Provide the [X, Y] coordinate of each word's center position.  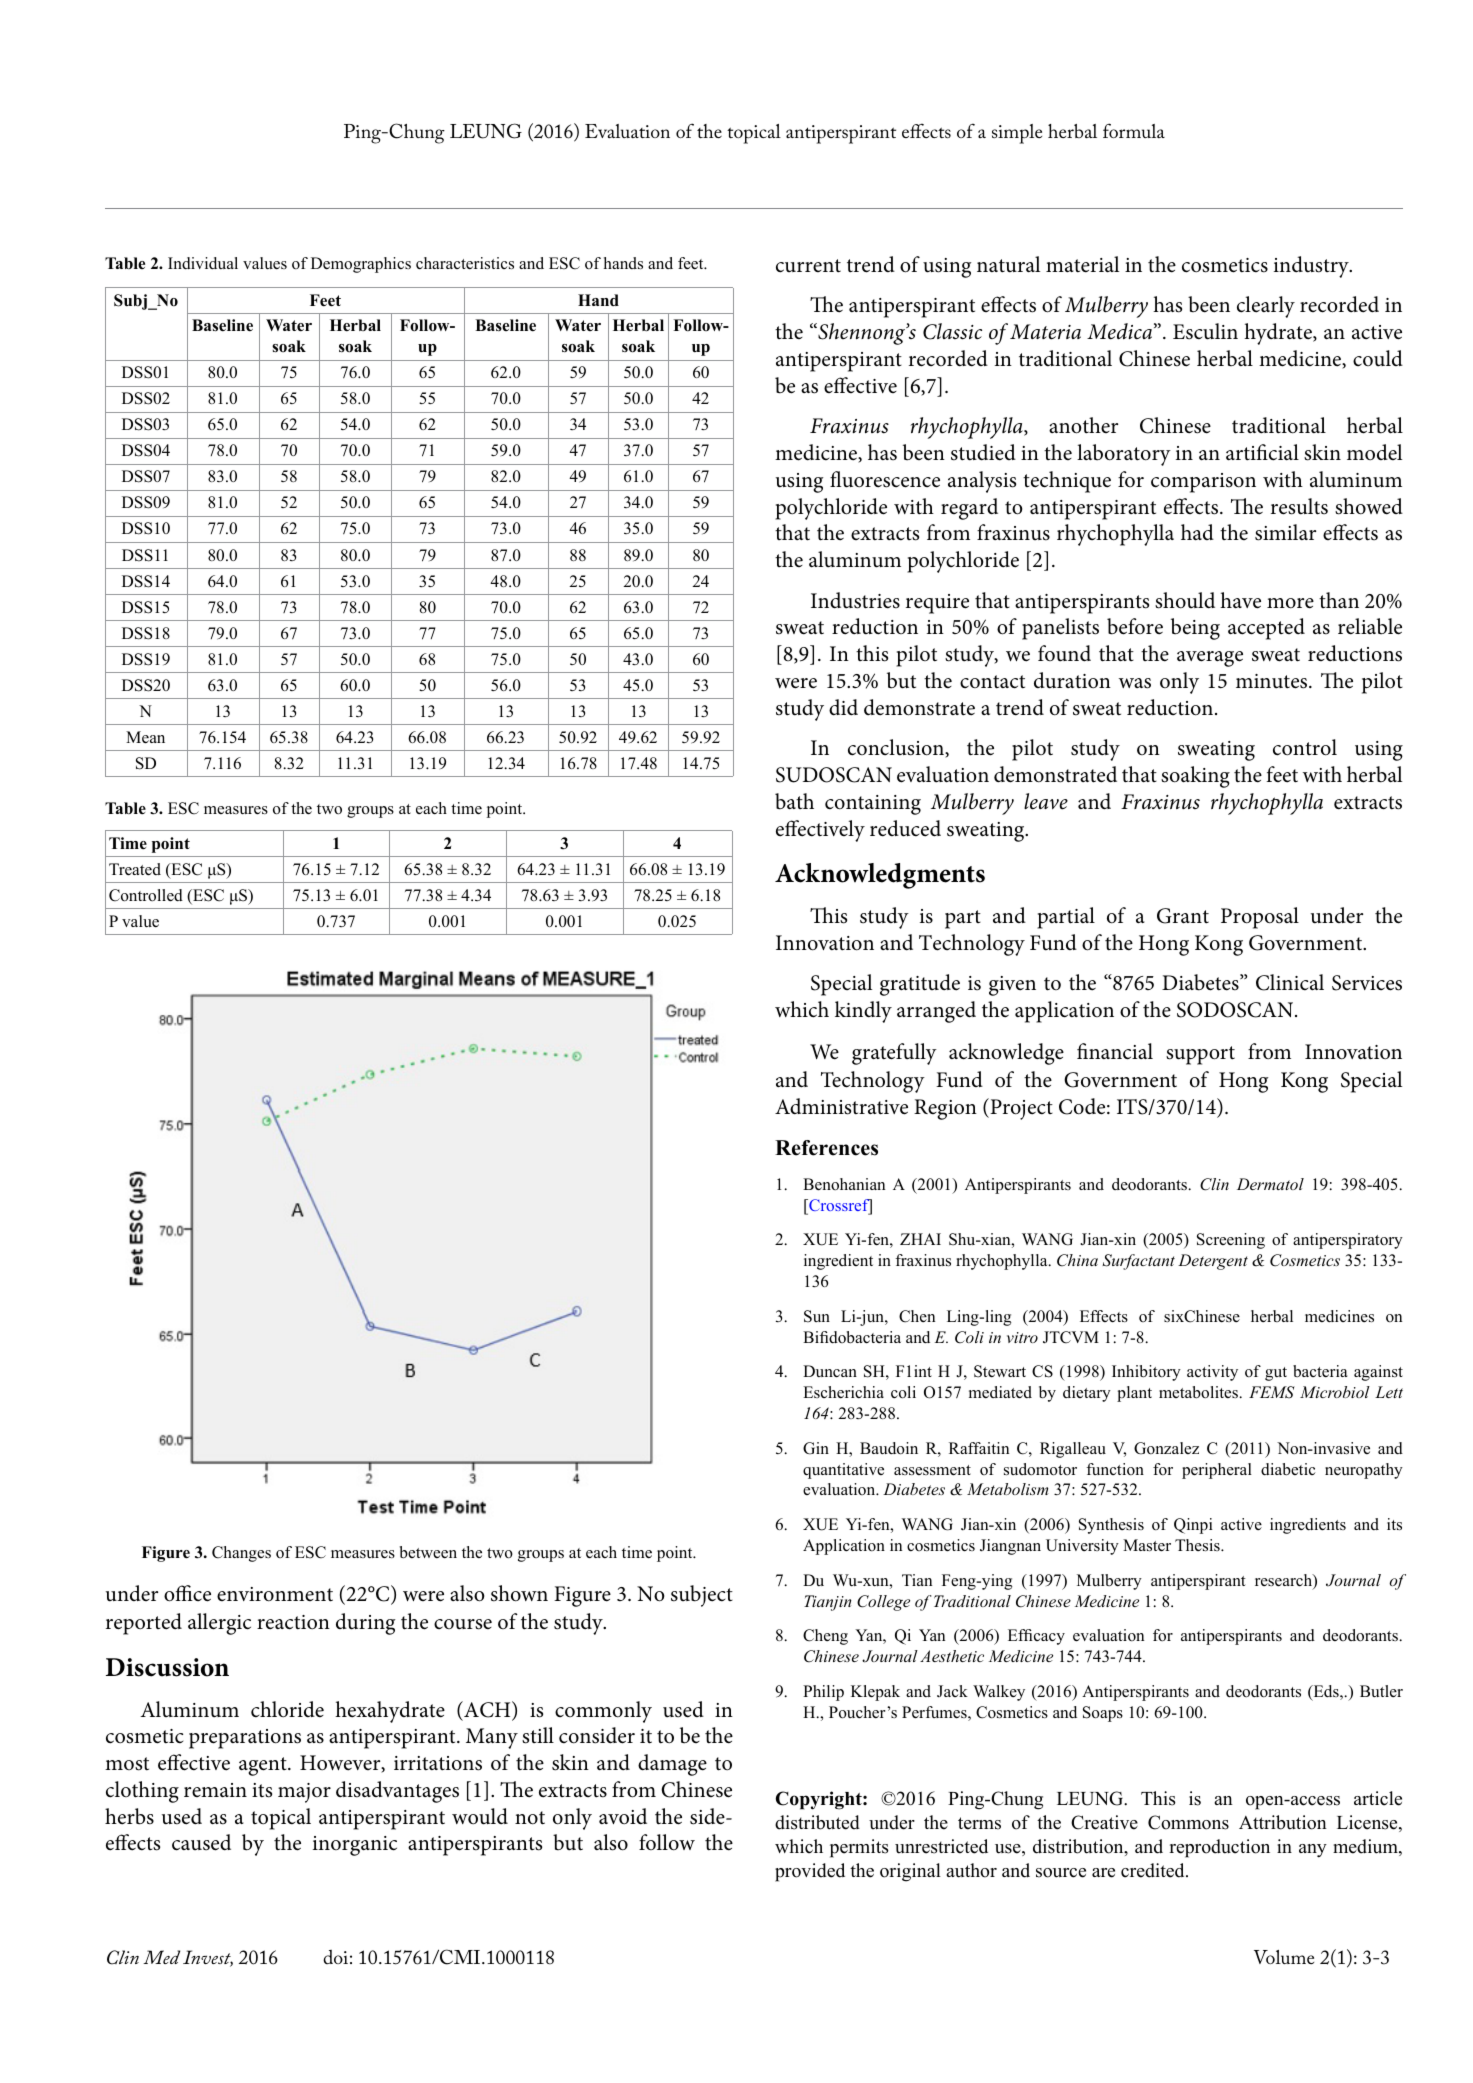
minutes [1273, 681]
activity [1212, 1373]
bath [794, 801]
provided [810, 1872]
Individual [203, 263]
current [808, 266]
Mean [145, 737]
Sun [817, 1316]
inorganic [355, 1846]
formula [1134, 130]
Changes [241, 1554]
